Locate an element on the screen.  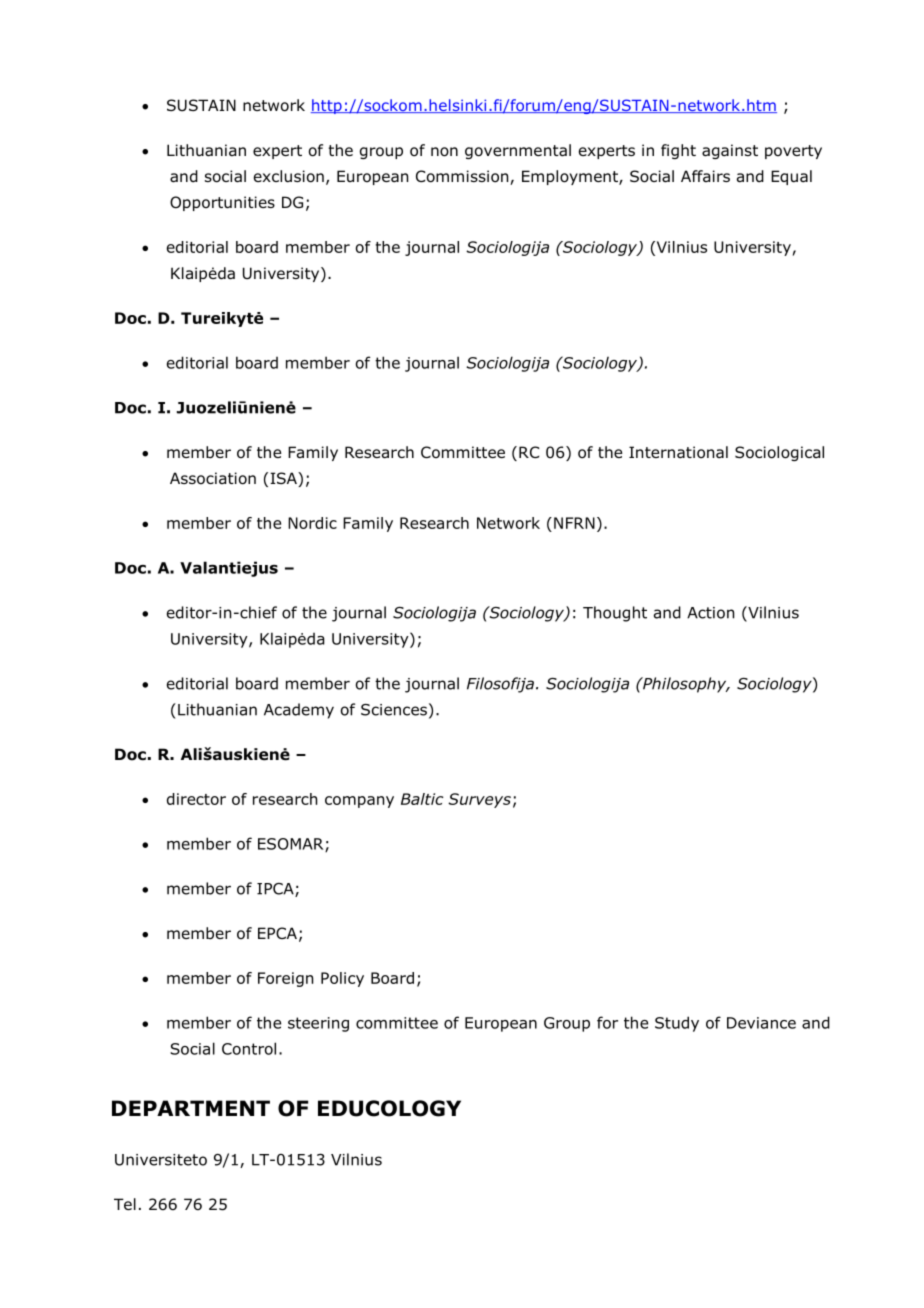
Commission is located at coordinates (463, 177).
